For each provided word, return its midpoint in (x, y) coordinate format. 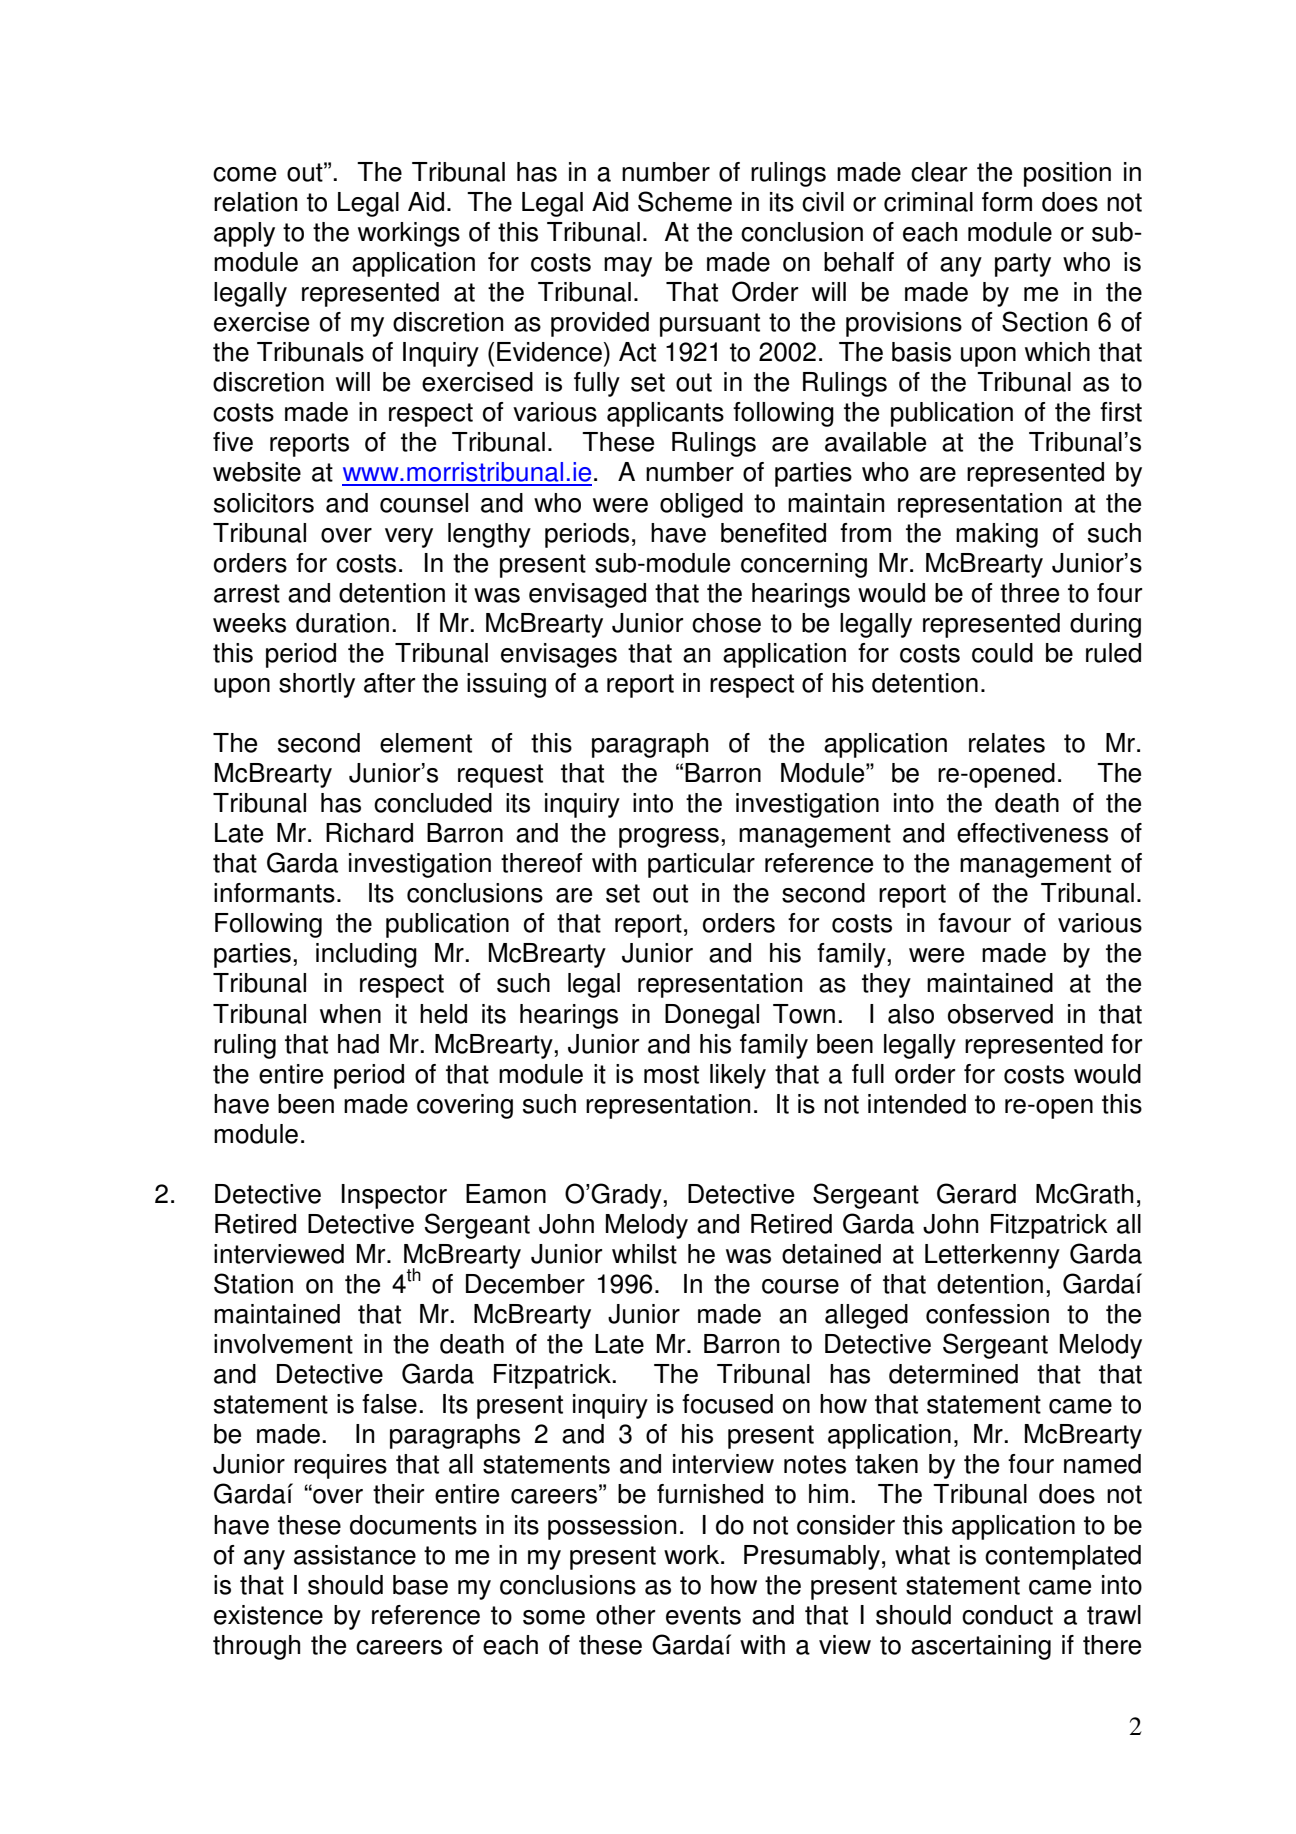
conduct (1007, 1615)
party (1023, 265)
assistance (355, 1555)
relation (255, 202)
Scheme (685, 201)
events (703, 1615)
